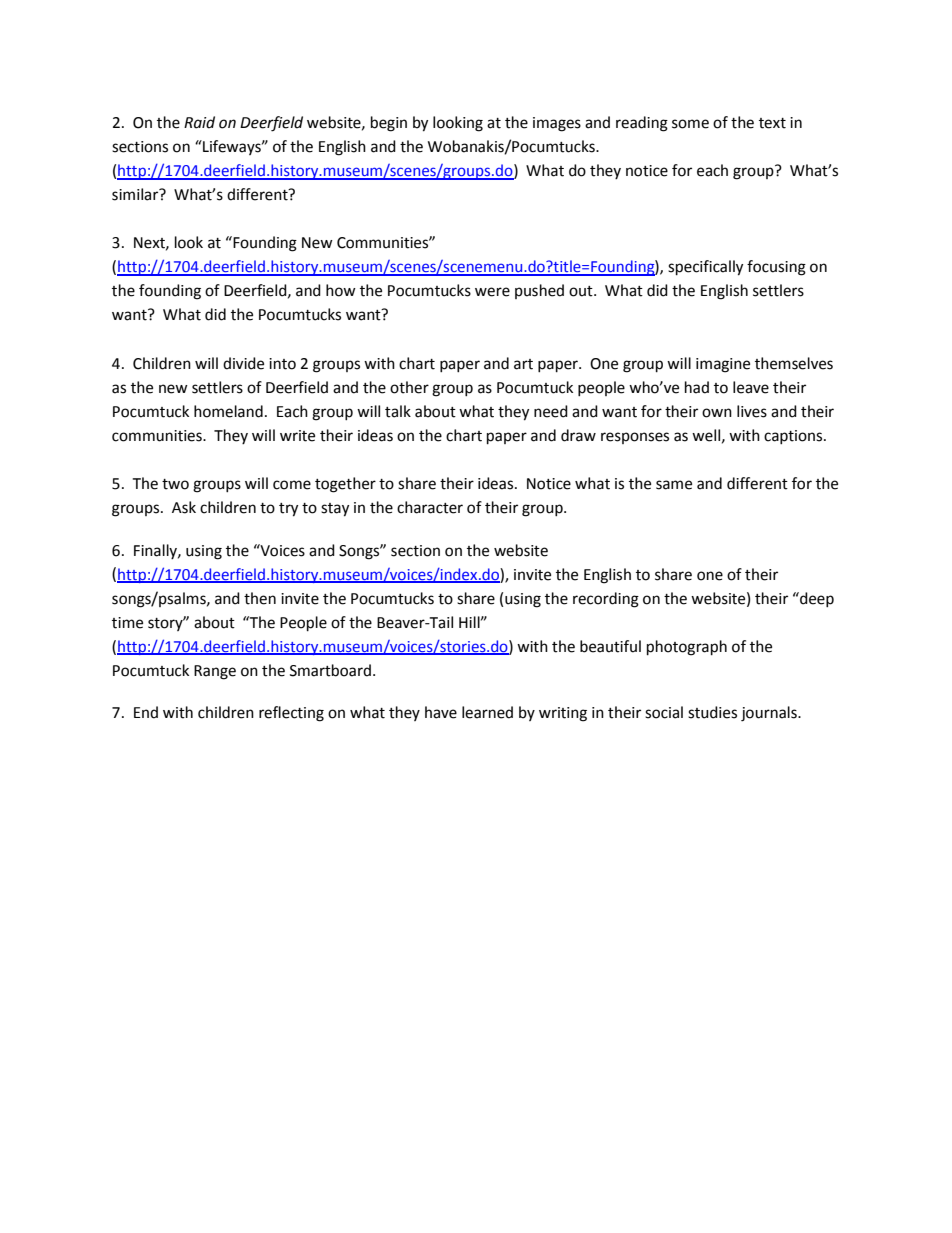 Image resolution: width=952 pixels, height=1233 pixels. I want to click on specifically, so click(705, 268).
